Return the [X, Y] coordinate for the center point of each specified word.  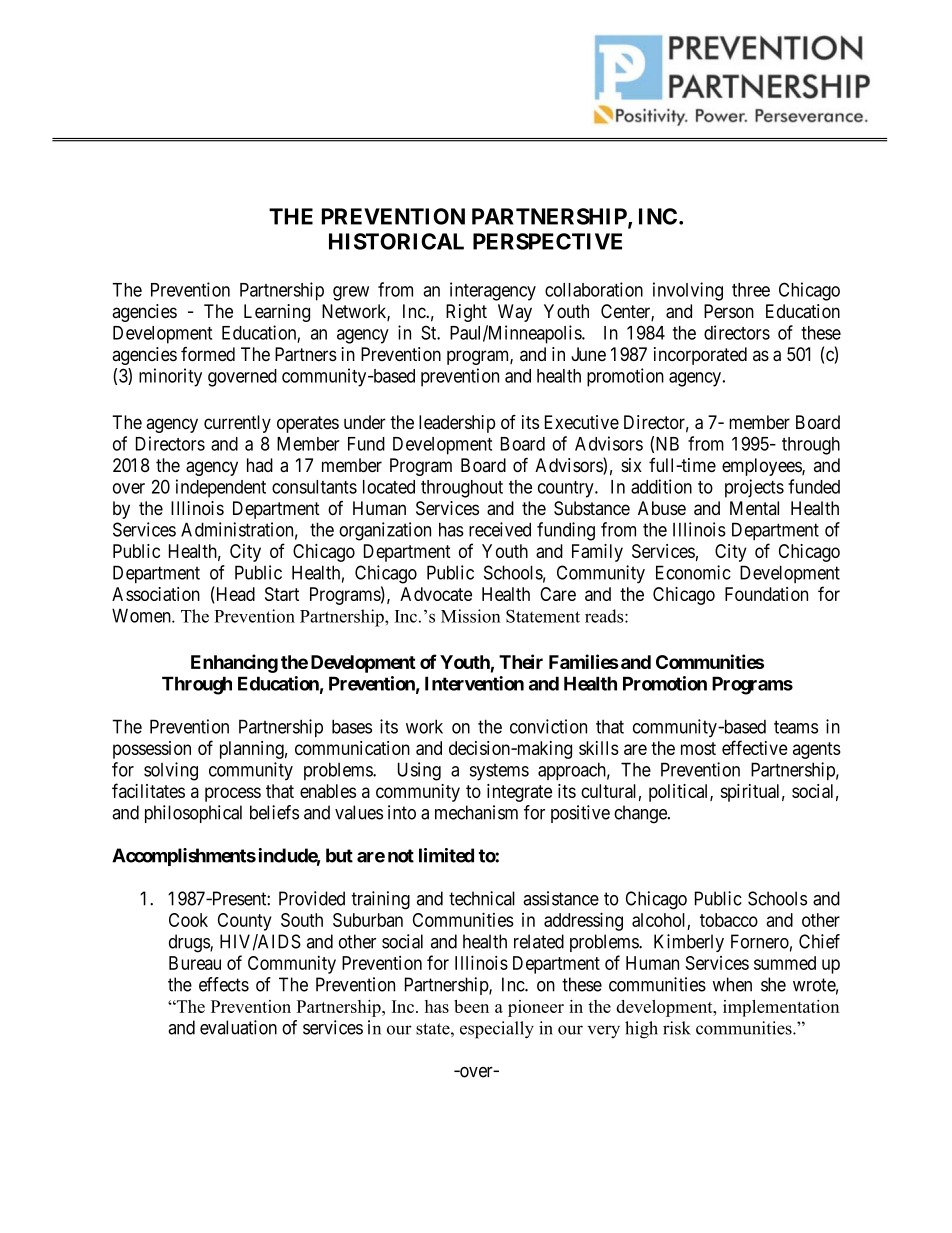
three [751, 290]
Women [142, 615]
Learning [277, 313]
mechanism [476, 812]
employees [762, 467]
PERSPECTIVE [547, 241]
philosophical [193, 814]
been [471, 1006]
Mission [471, 616]
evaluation [238, 1027]
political [680, 793]
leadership [457, 424]
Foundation [766, 594]
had [260, 465]
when [732, 984]
